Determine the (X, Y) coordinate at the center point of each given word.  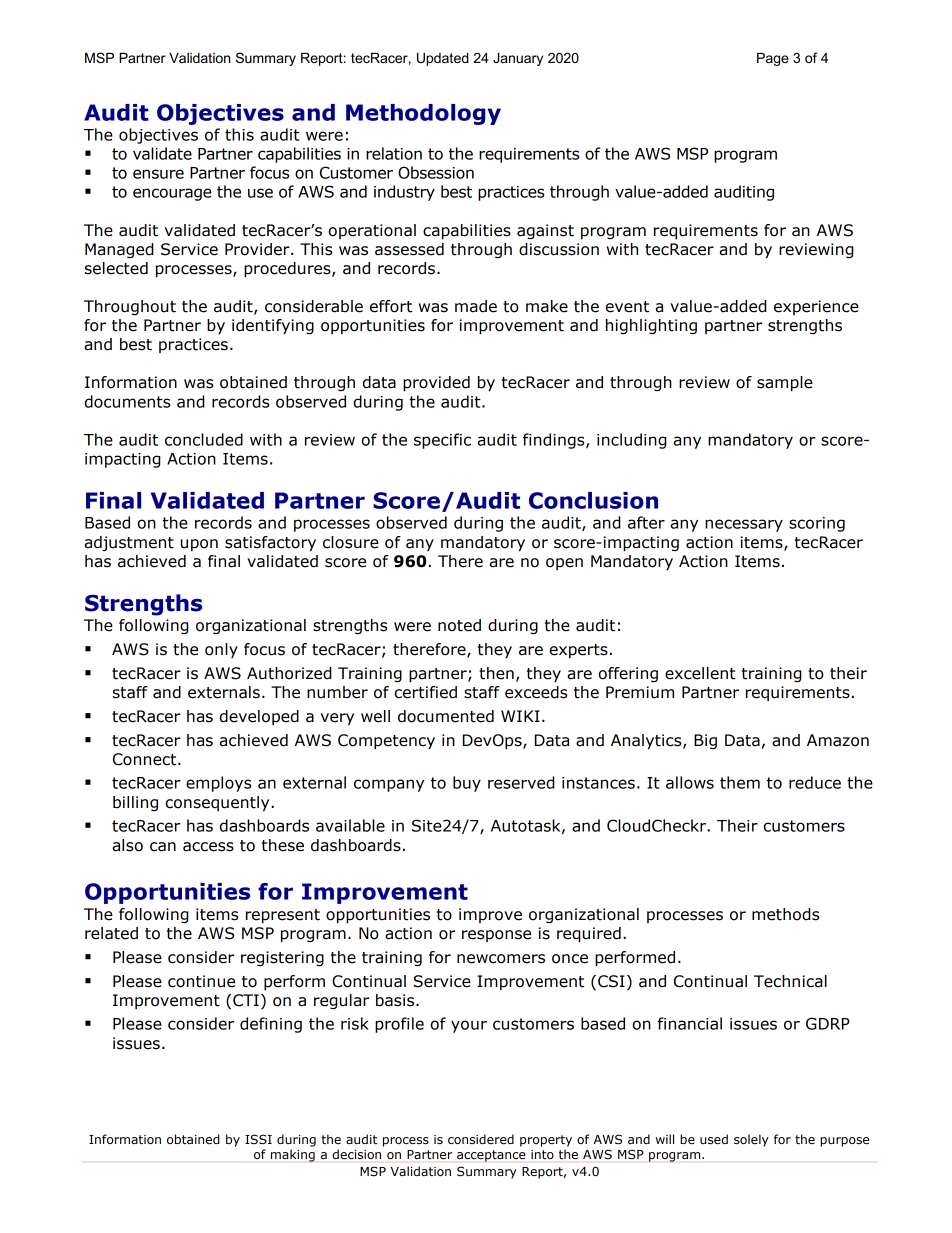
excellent (700, 673)
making (293, 1155)
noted (459, 625)
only (221, 650)
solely (751, 1140)
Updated (443, 59)
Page (773, 59)
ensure (158, 174)
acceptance (491, 1156)
